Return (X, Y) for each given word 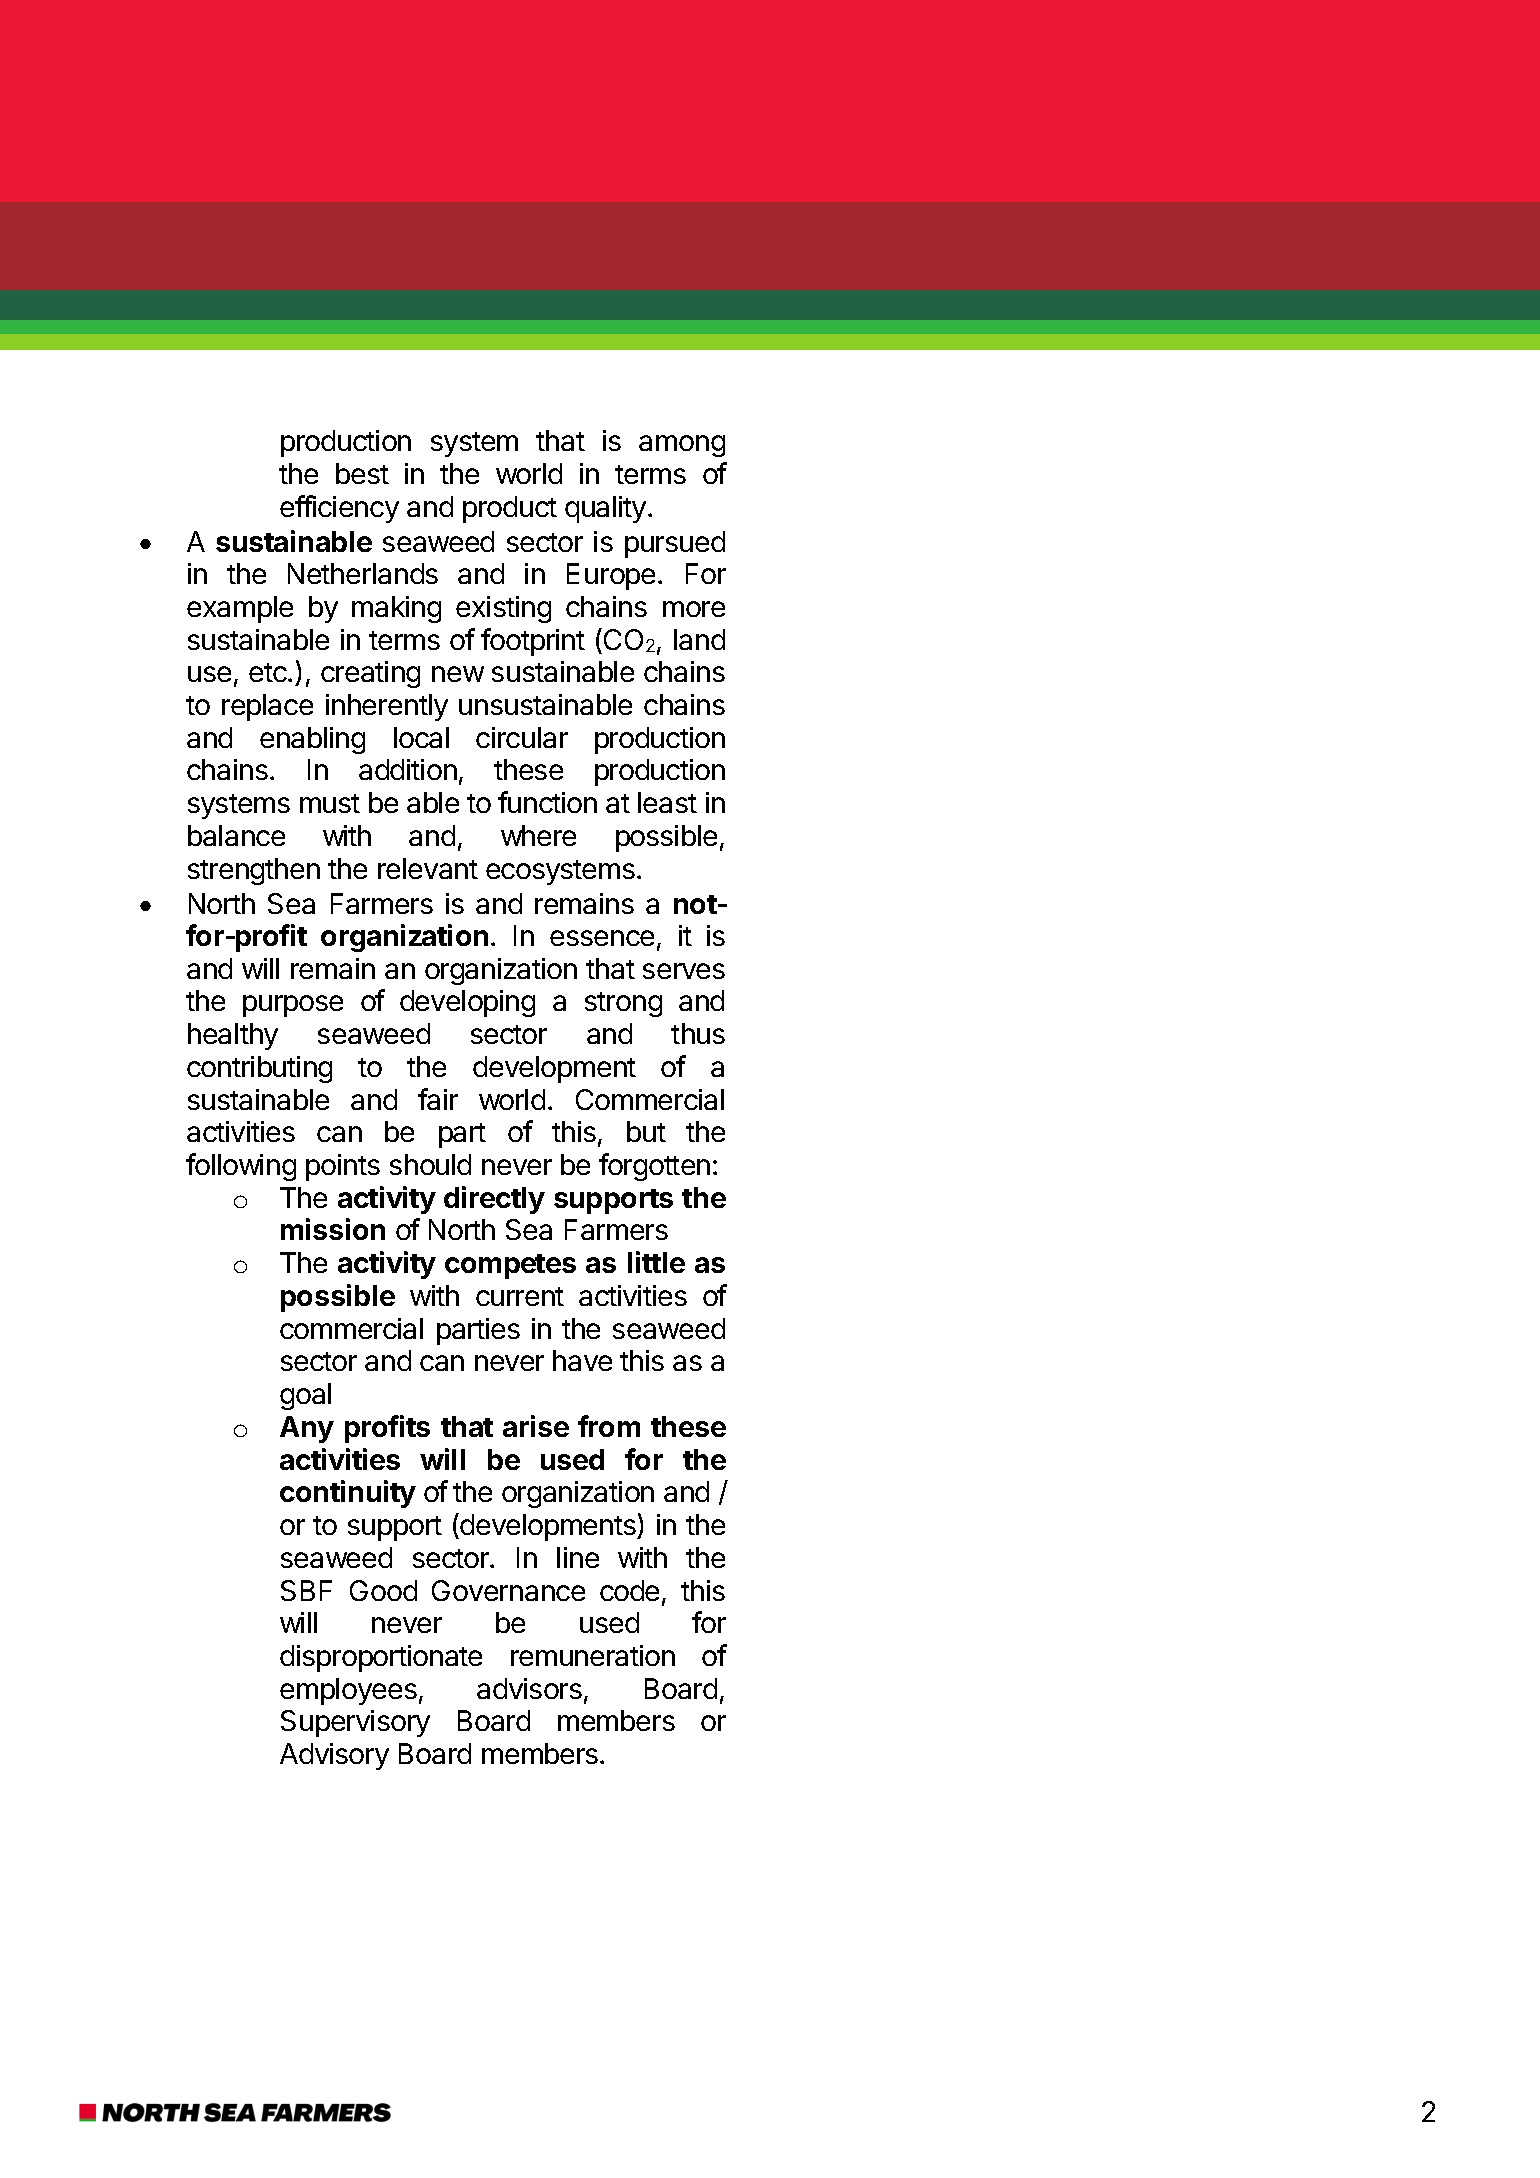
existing (503, 609)
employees (348, 1691)
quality (605, 509)
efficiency (339, 509)
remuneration (593, 1655)
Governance (508, 1590)
